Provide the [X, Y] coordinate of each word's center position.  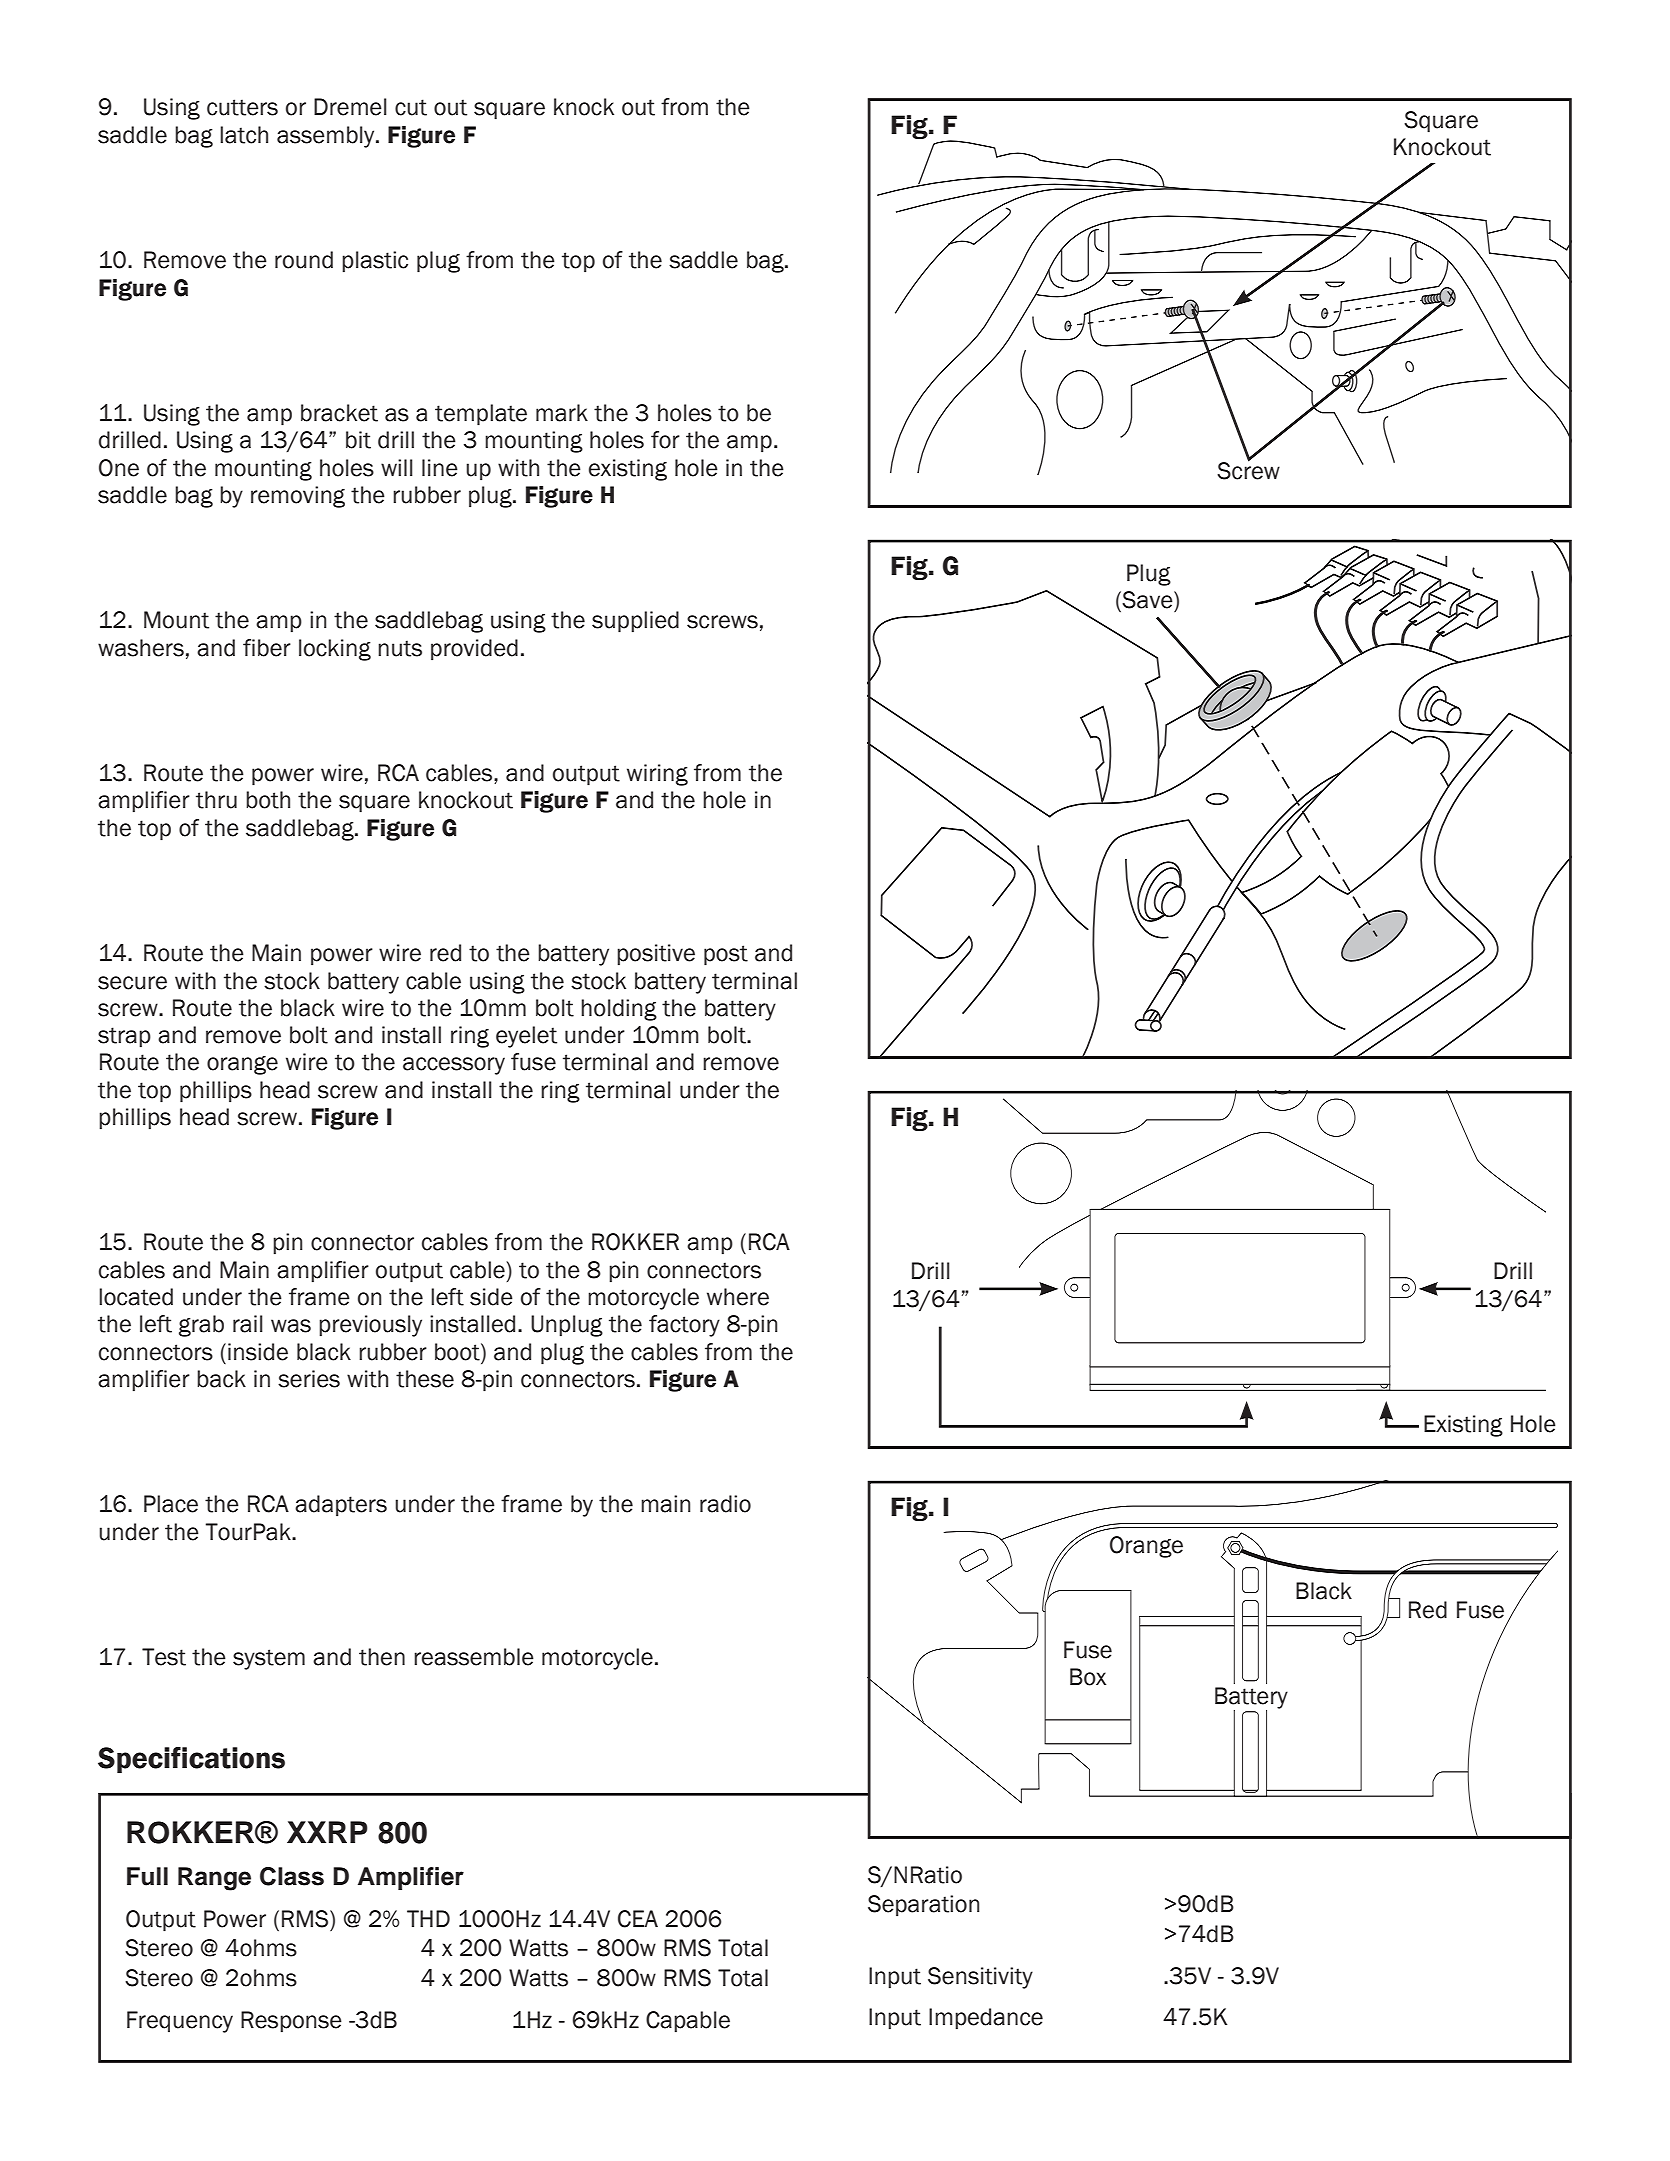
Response [291, 2022]
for [665, 440]
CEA [638, 1919]
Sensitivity [980, 1978]
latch [244, 135]
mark [562, 413]
